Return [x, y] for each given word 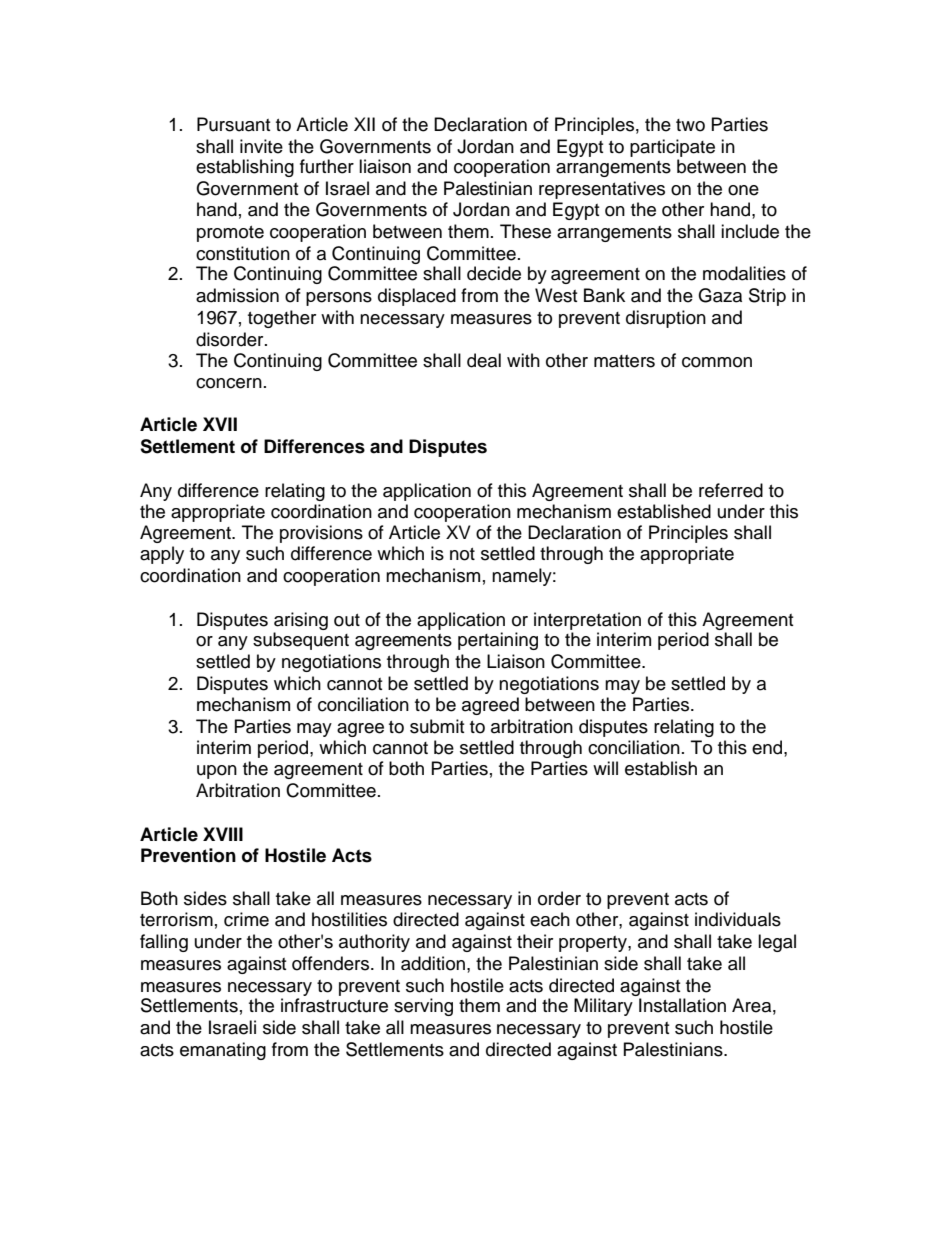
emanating [223, 1051]
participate [672, 148]
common [717, 362]
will [605, 768]
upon [217, 772]
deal [484, 360]
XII [364, 124]
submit [437, 726]
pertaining [498, 641]
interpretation [587, 621]
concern [229, 383]
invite [261, 146]
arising [301, 621]
